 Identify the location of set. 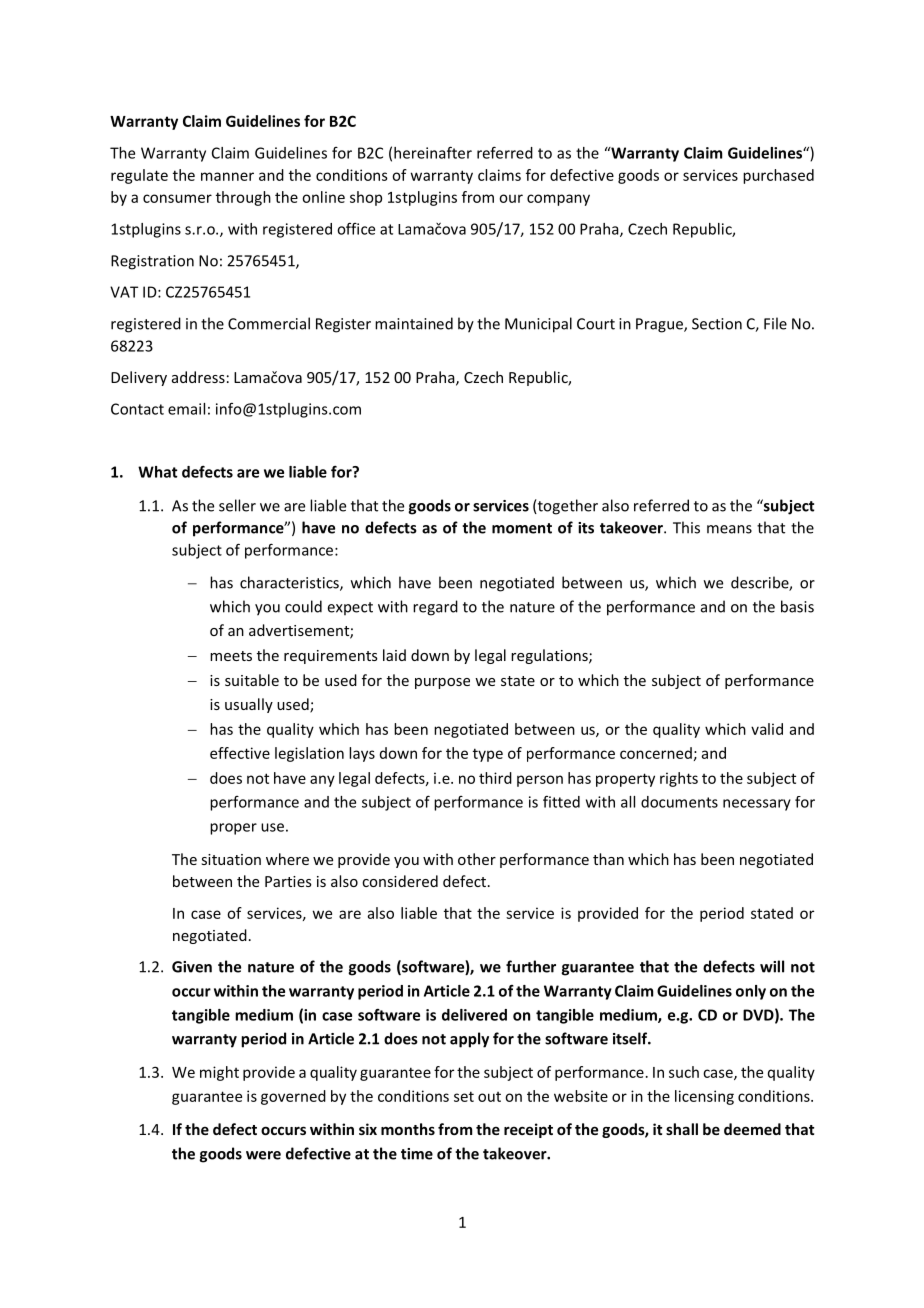
(464, 1096).
